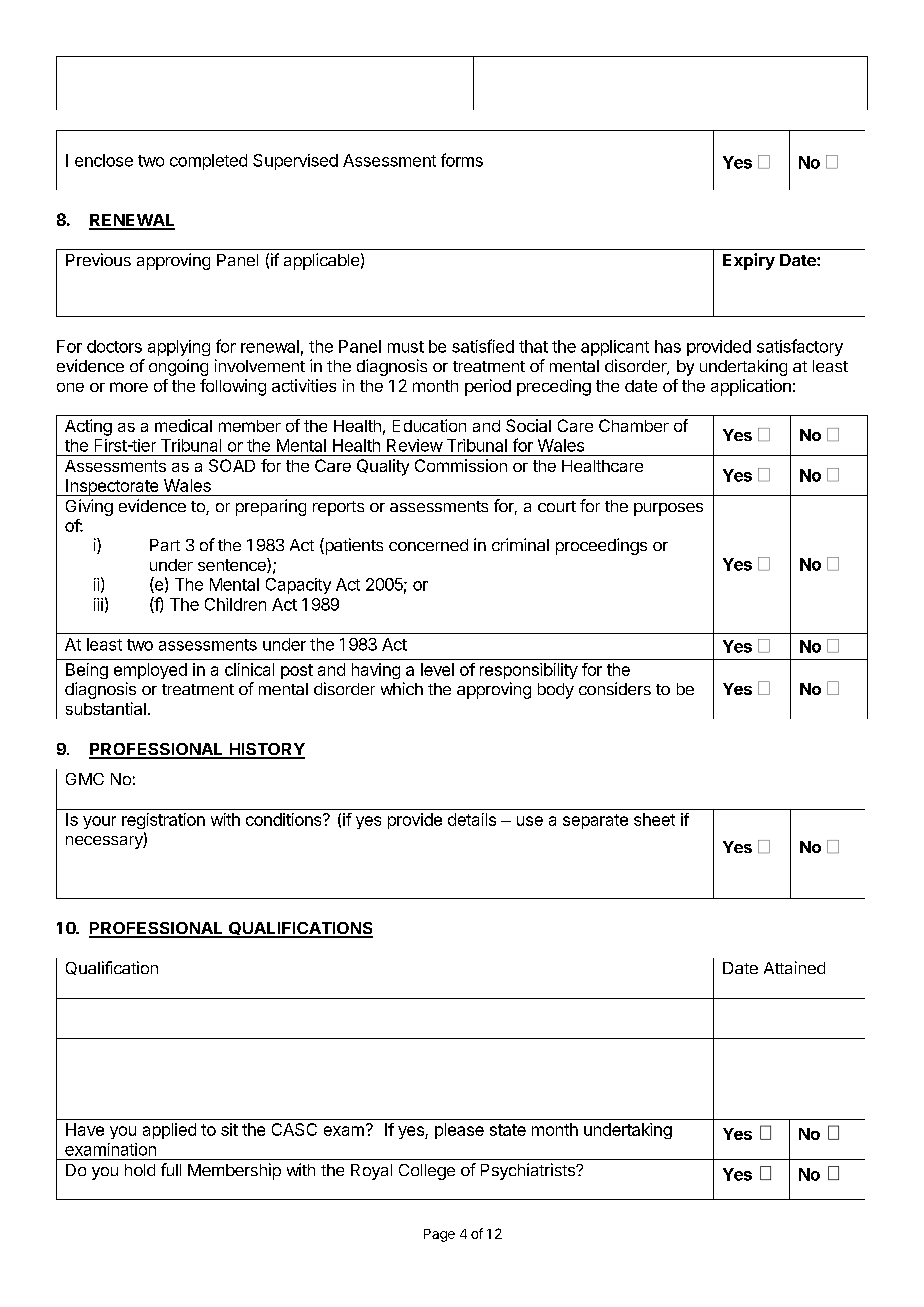 Image resolution: width=924 pixels, height=1307 pixels. What do you see at coordinates (462, 160) in the screenshot?
I see `forms` at bounding box center [462, 160].
